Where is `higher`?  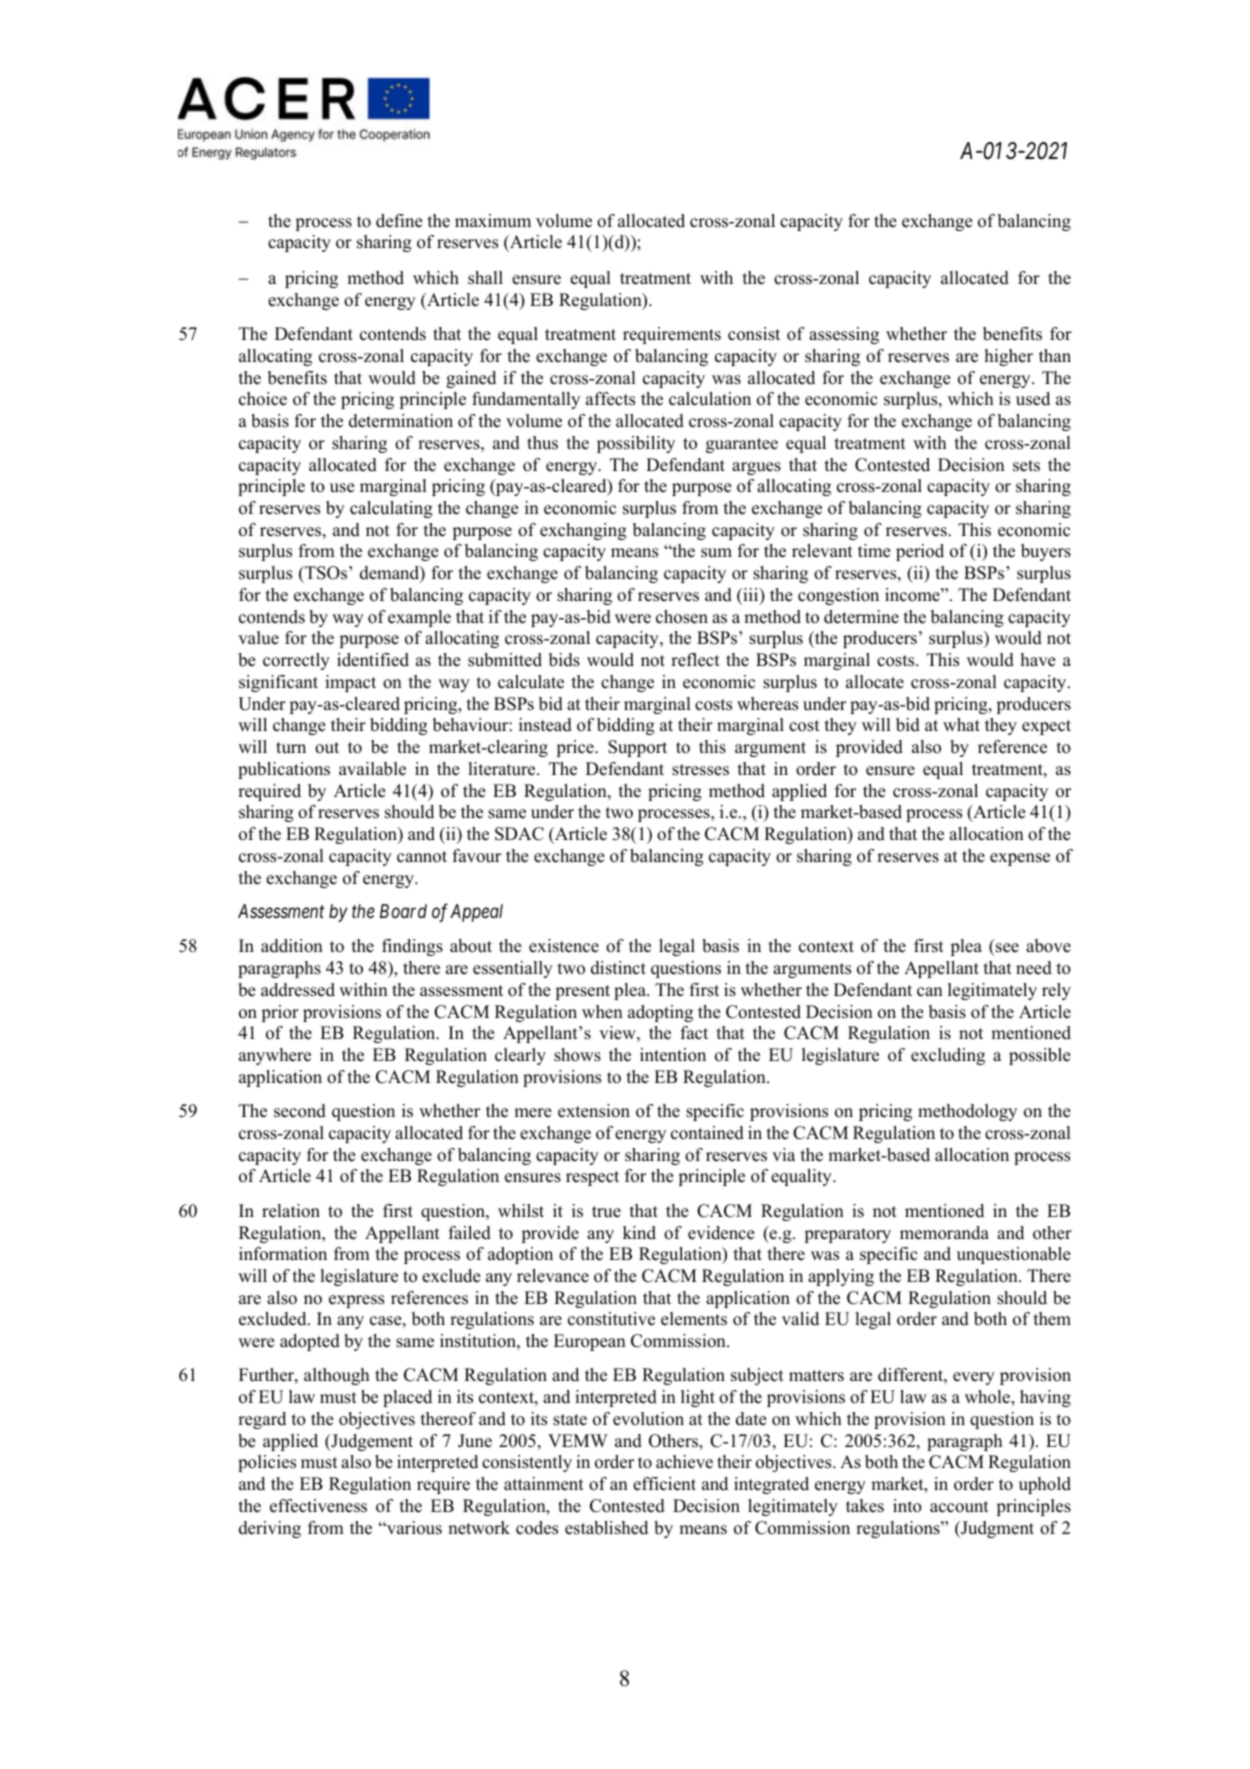 higher is located at coordinates (1009, 357).
